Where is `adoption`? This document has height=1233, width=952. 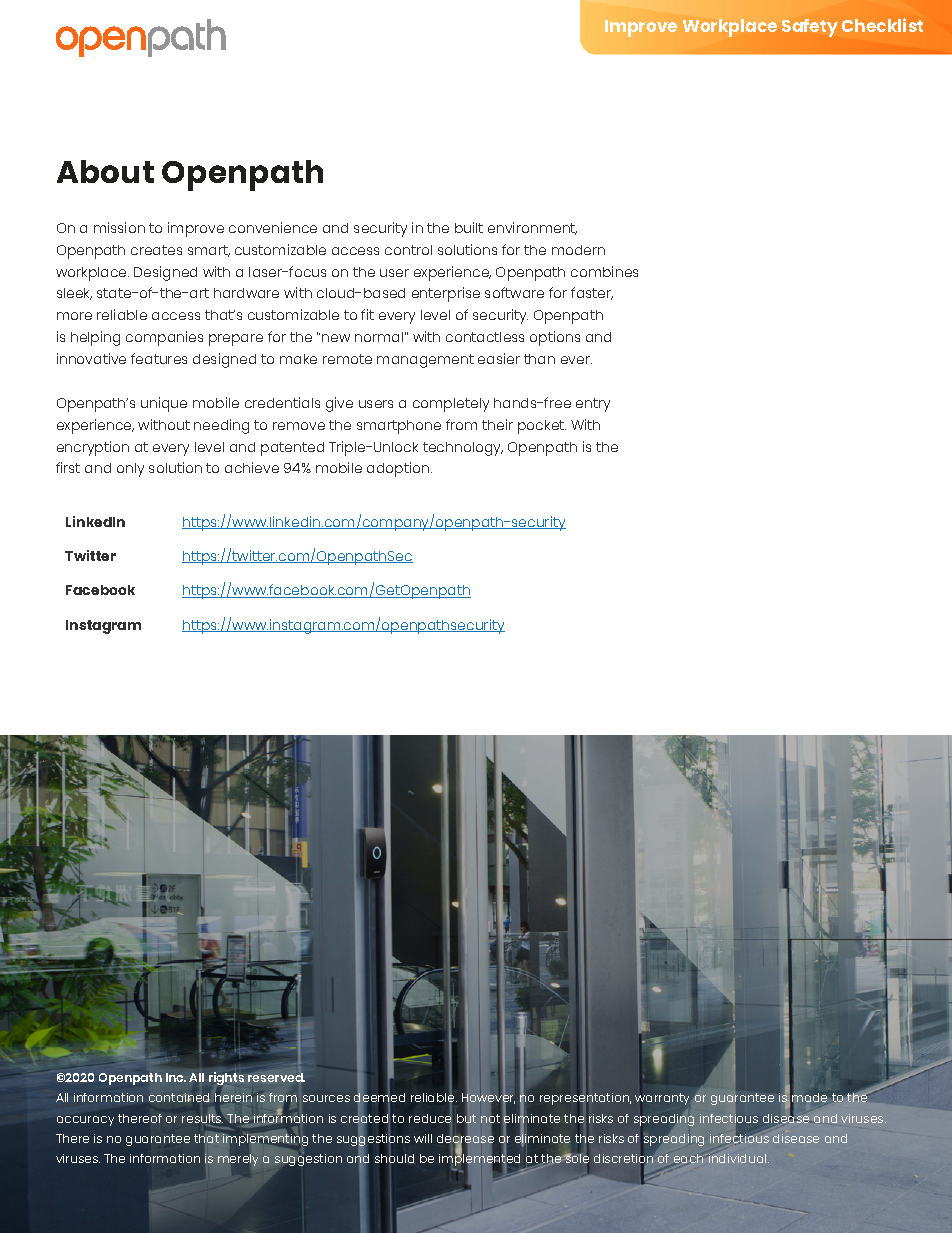
adoption is located at coordinates (399, 469).
